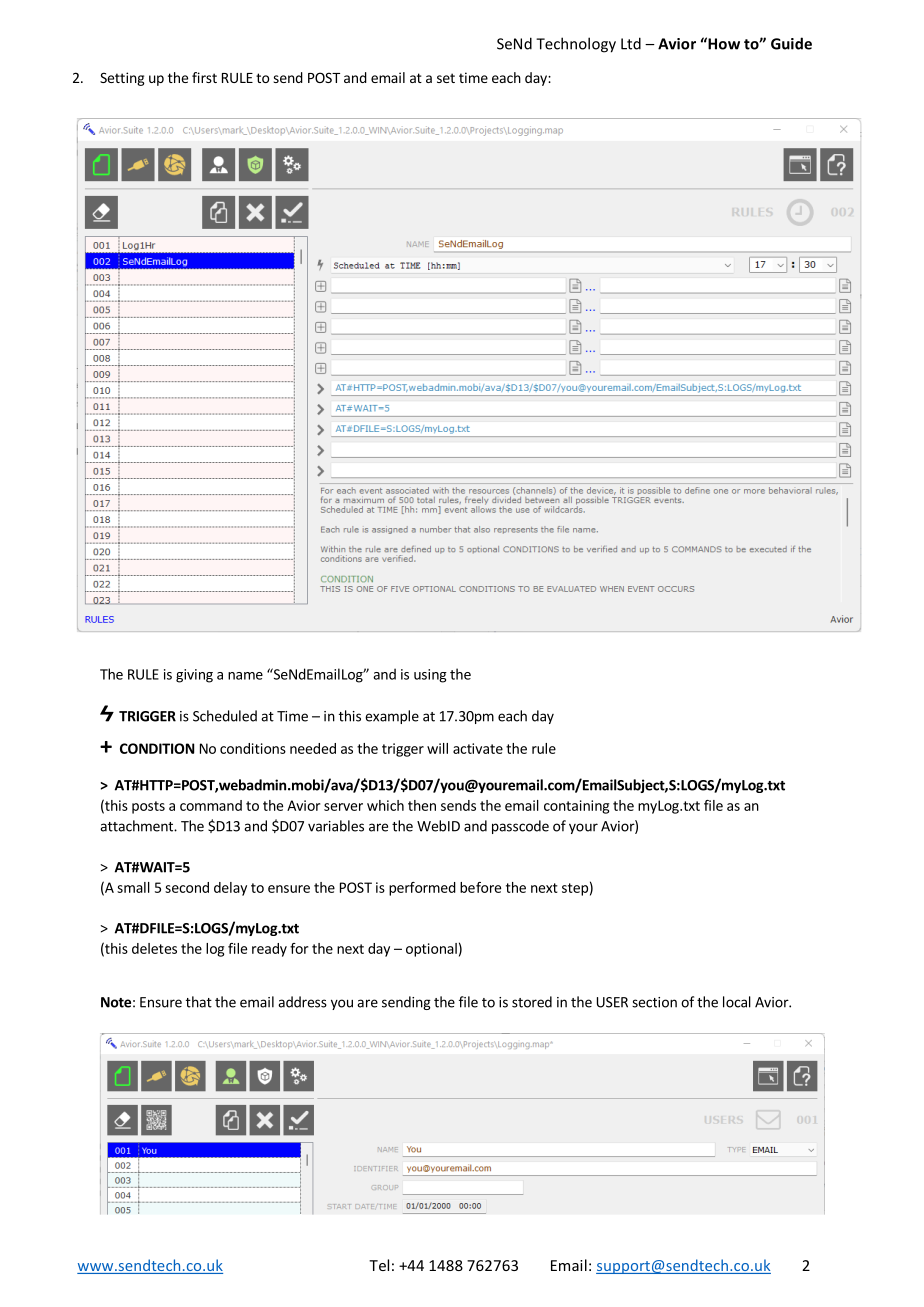 This screenshot has height=1307, width=924. Describe the element at coordinates (532, 1002) in the screenshot. I see `stored` at that location.
